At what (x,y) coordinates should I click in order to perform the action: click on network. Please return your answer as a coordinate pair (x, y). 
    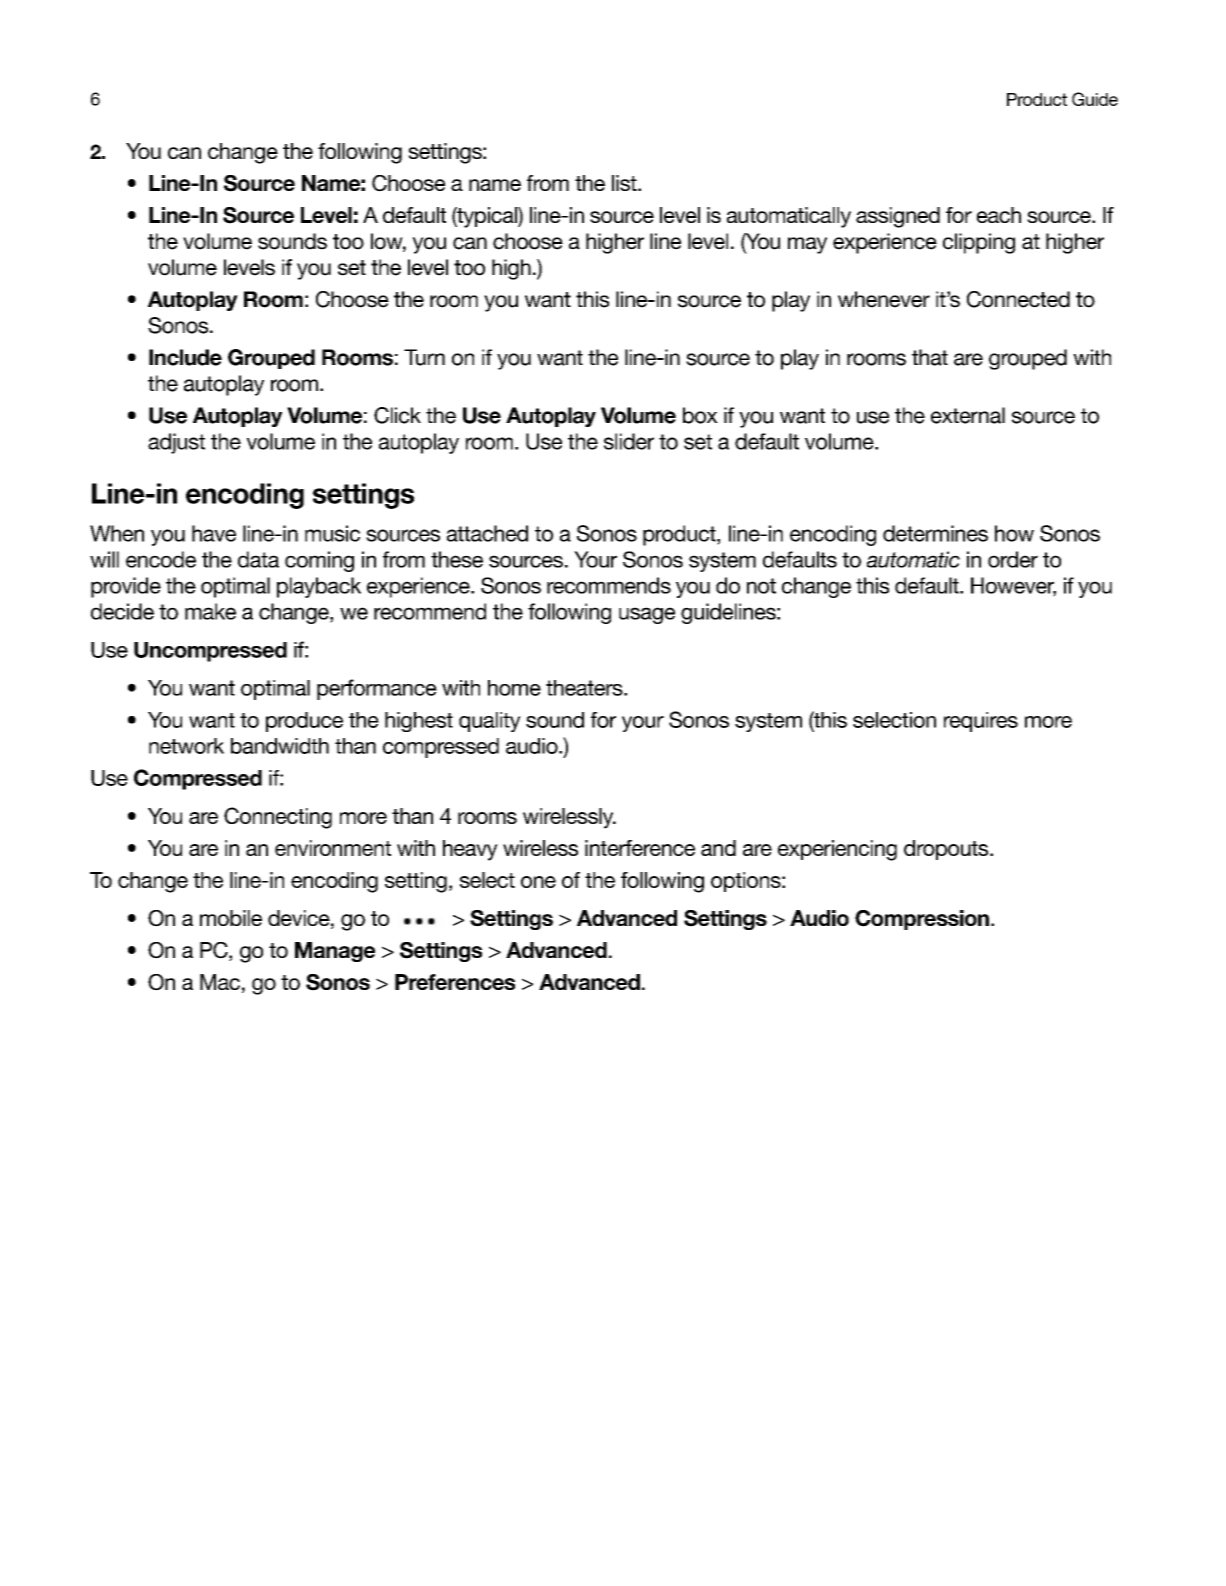
    Looking at the image, I should click on (186, 746).
